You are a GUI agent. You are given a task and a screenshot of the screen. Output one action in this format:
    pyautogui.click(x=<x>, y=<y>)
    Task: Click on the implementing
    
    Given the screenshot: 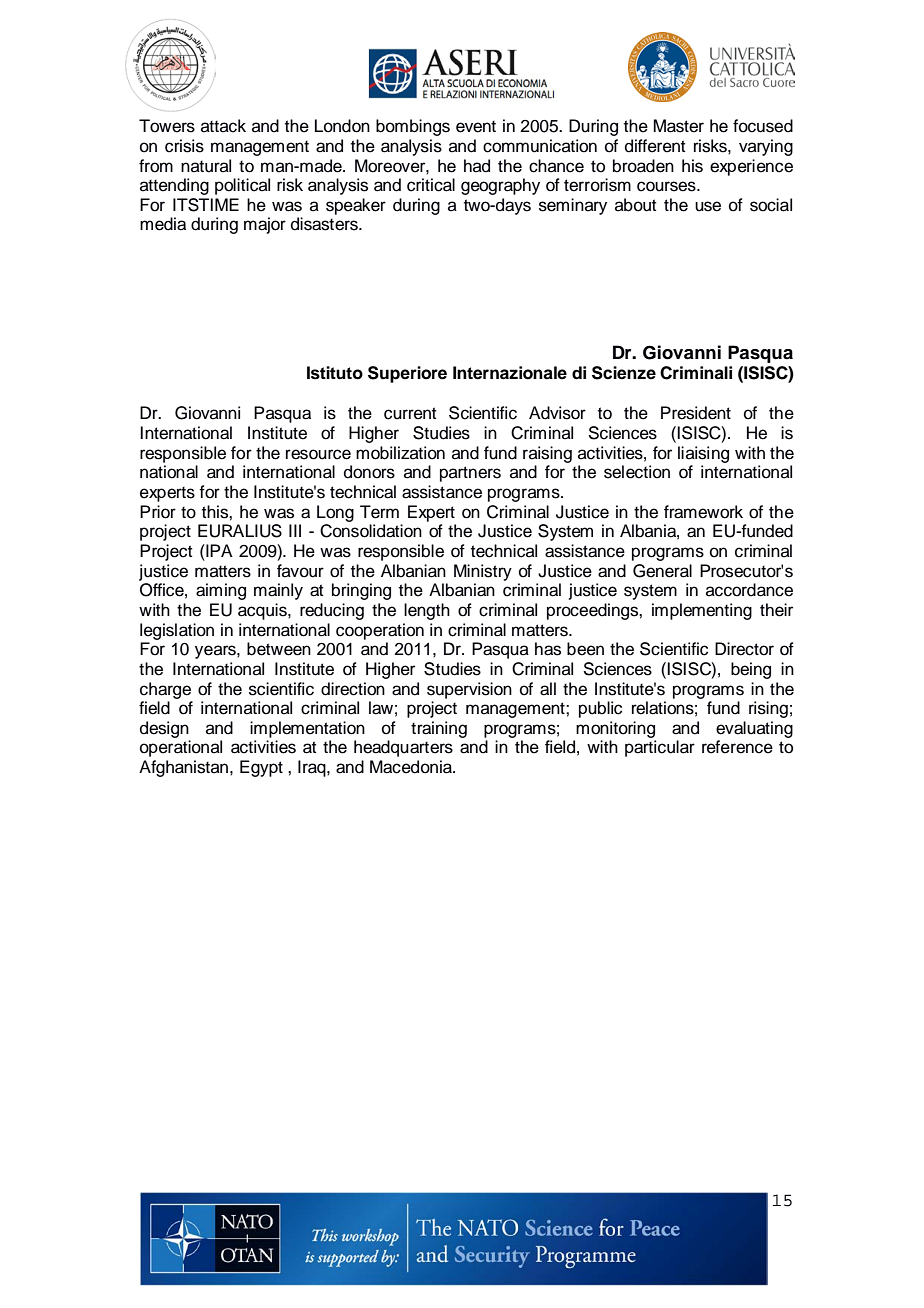 What is the action you would take?
    pyautogui.click(x=702, y=611)
